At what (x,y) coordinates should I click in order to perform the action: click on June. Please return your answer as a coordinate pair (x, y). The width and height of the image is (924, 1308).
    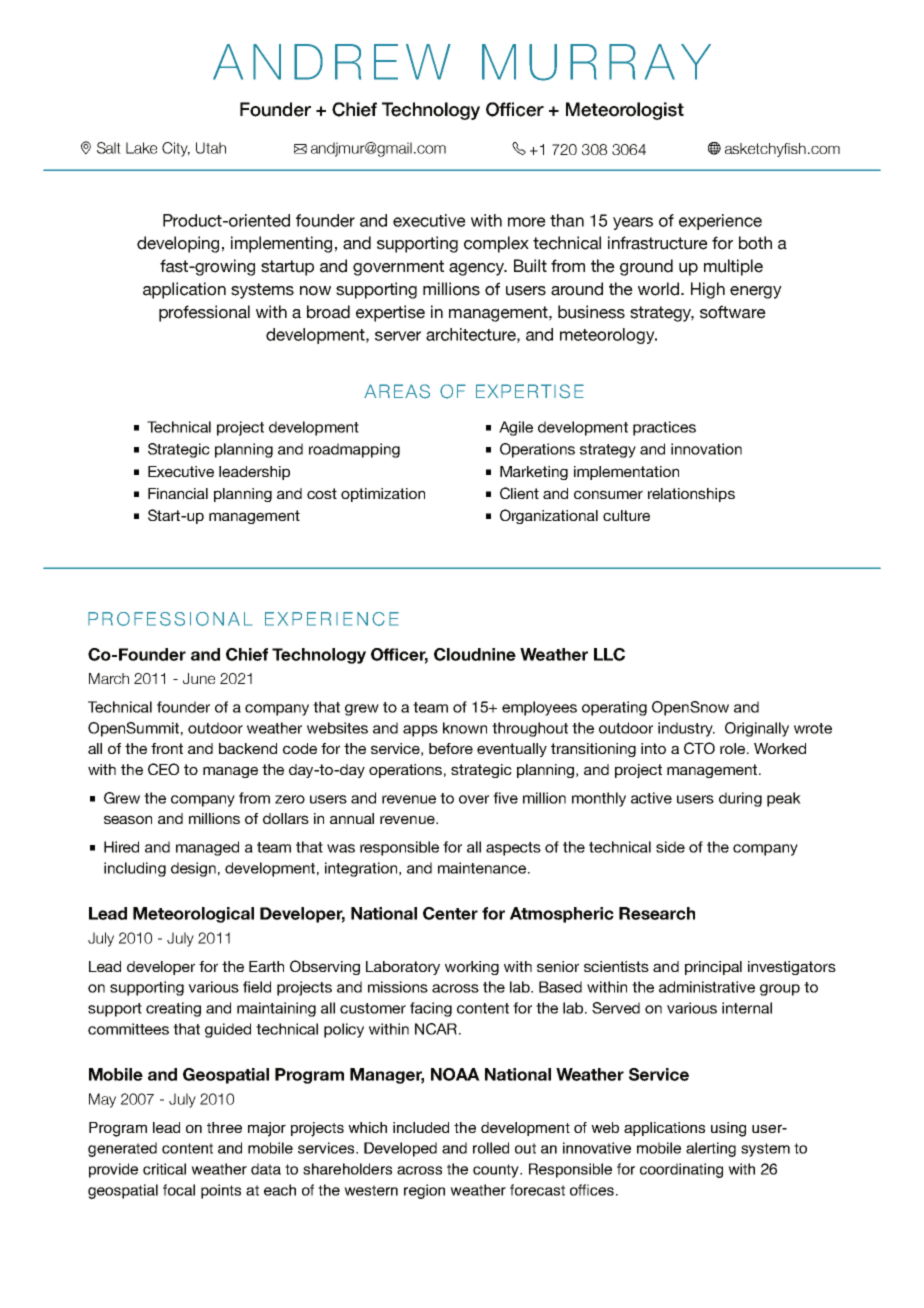
    Looking at the image, I should click on (199, 678).
